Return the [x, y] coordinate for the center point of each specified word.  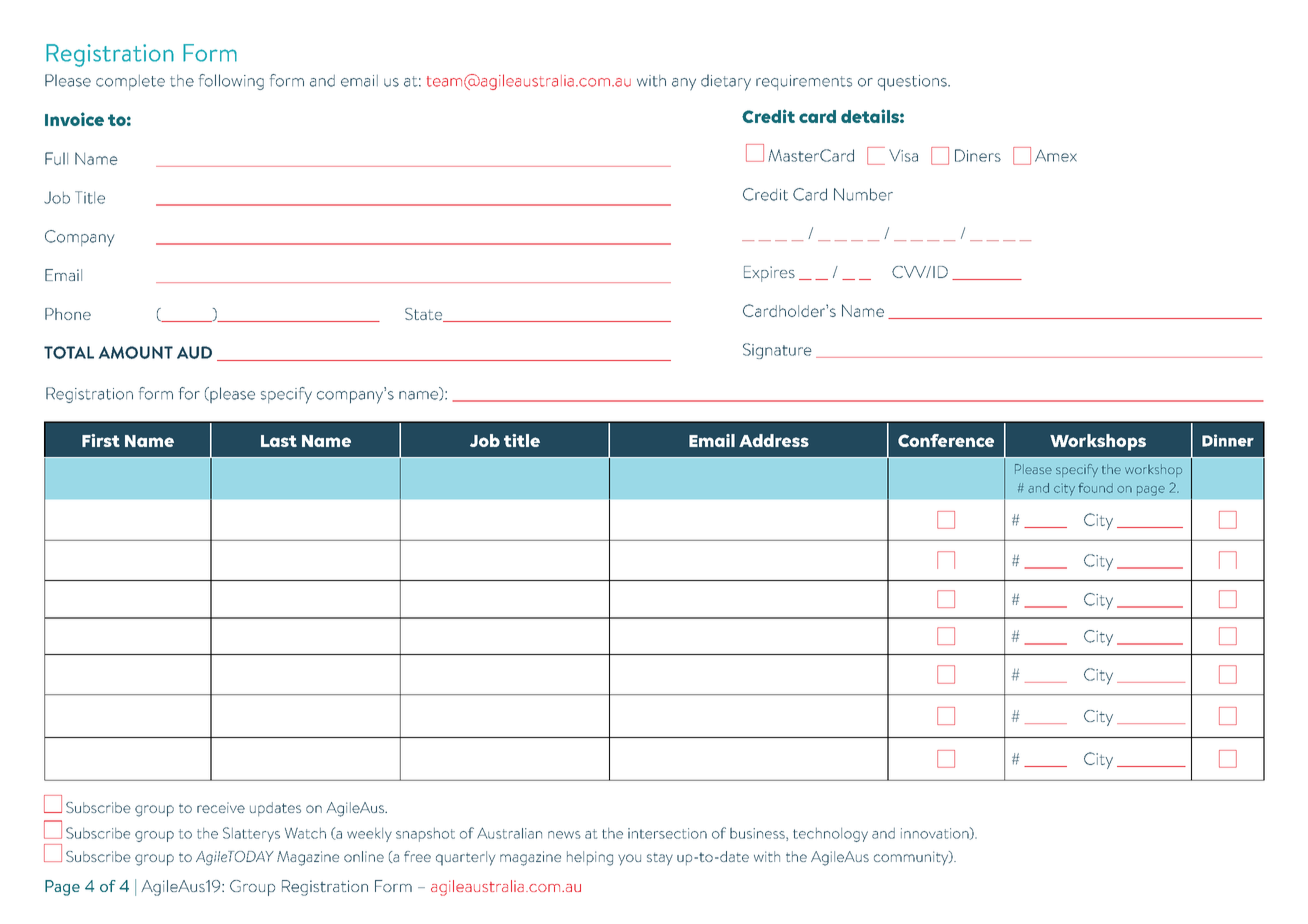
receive [221, 807]
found [1095, 488]
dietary [726, 82]
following [231, 82]
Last [279, 441]
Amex [1056, 156]
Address [774, 440]
